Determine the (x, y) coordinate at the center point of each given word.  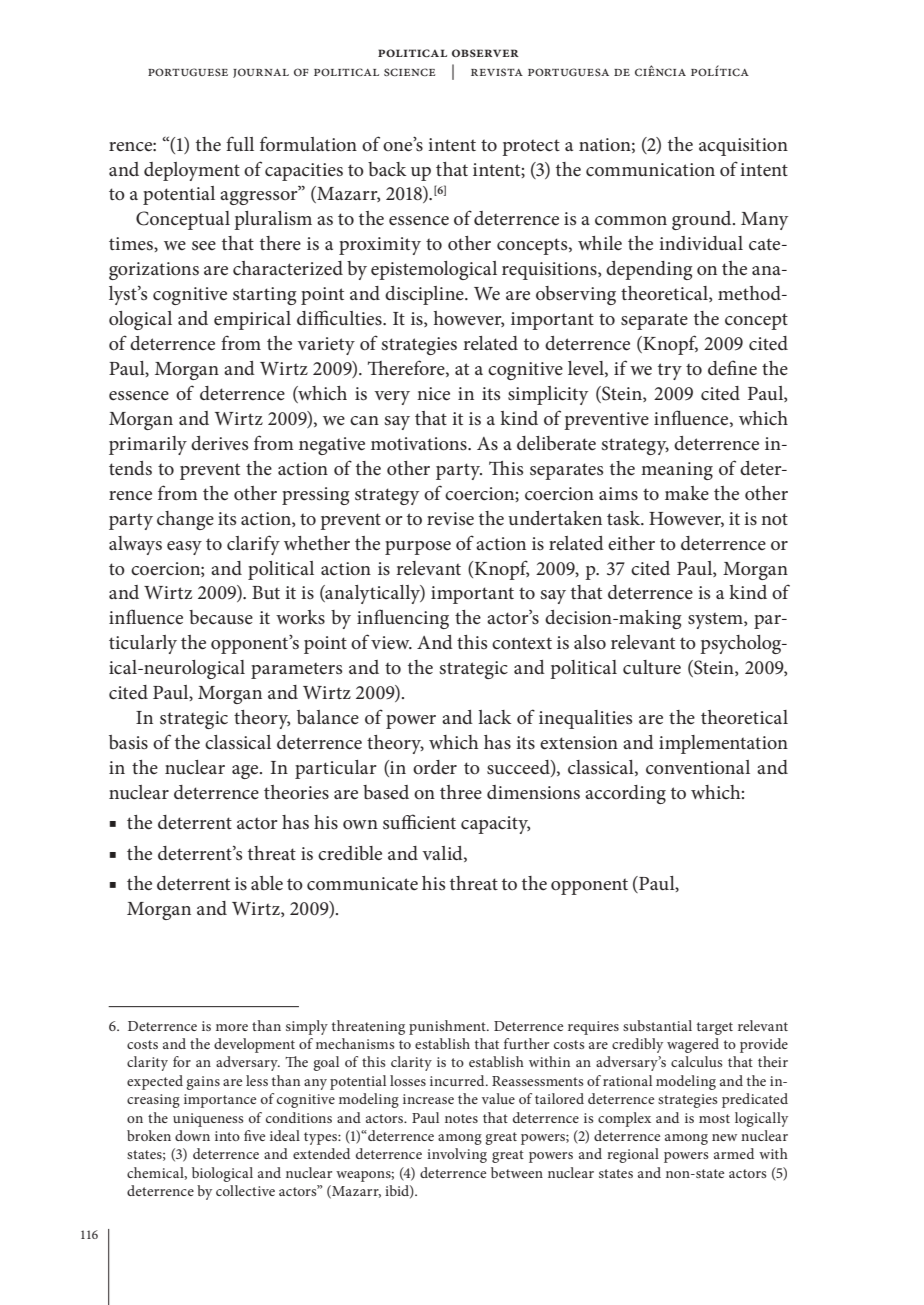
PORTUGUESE (188, 72)
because (221, 617)
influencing (403, 619)
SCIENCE (409, 72)
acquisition (743, 147)
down (192, 1135)
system (716, 620)
